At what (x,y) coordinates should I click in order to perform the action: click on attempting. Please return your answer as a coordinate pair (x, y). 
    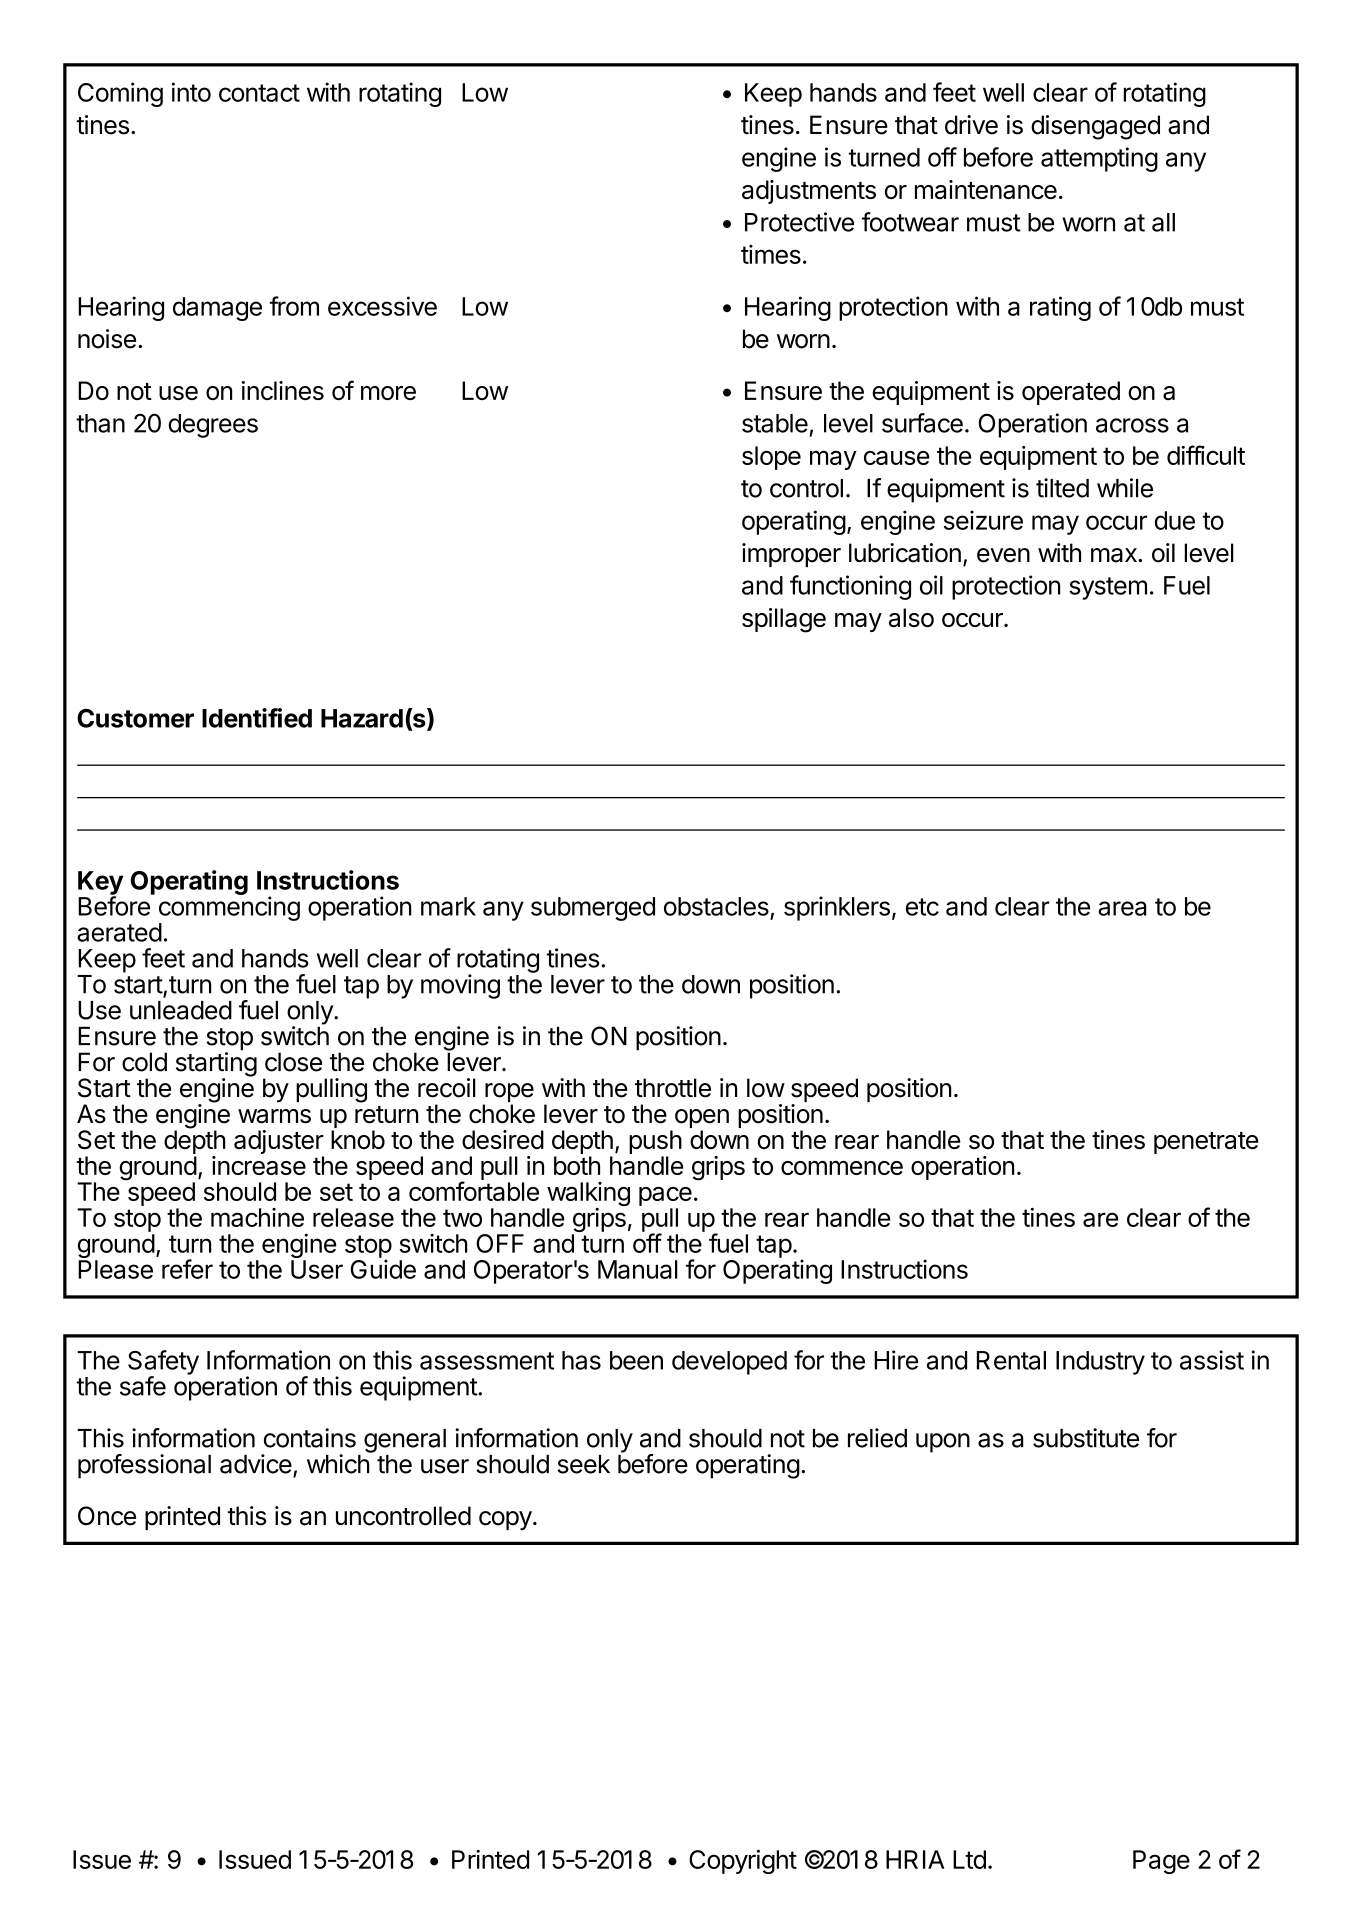
    Looking at the image, I should click on (1099, 159).
